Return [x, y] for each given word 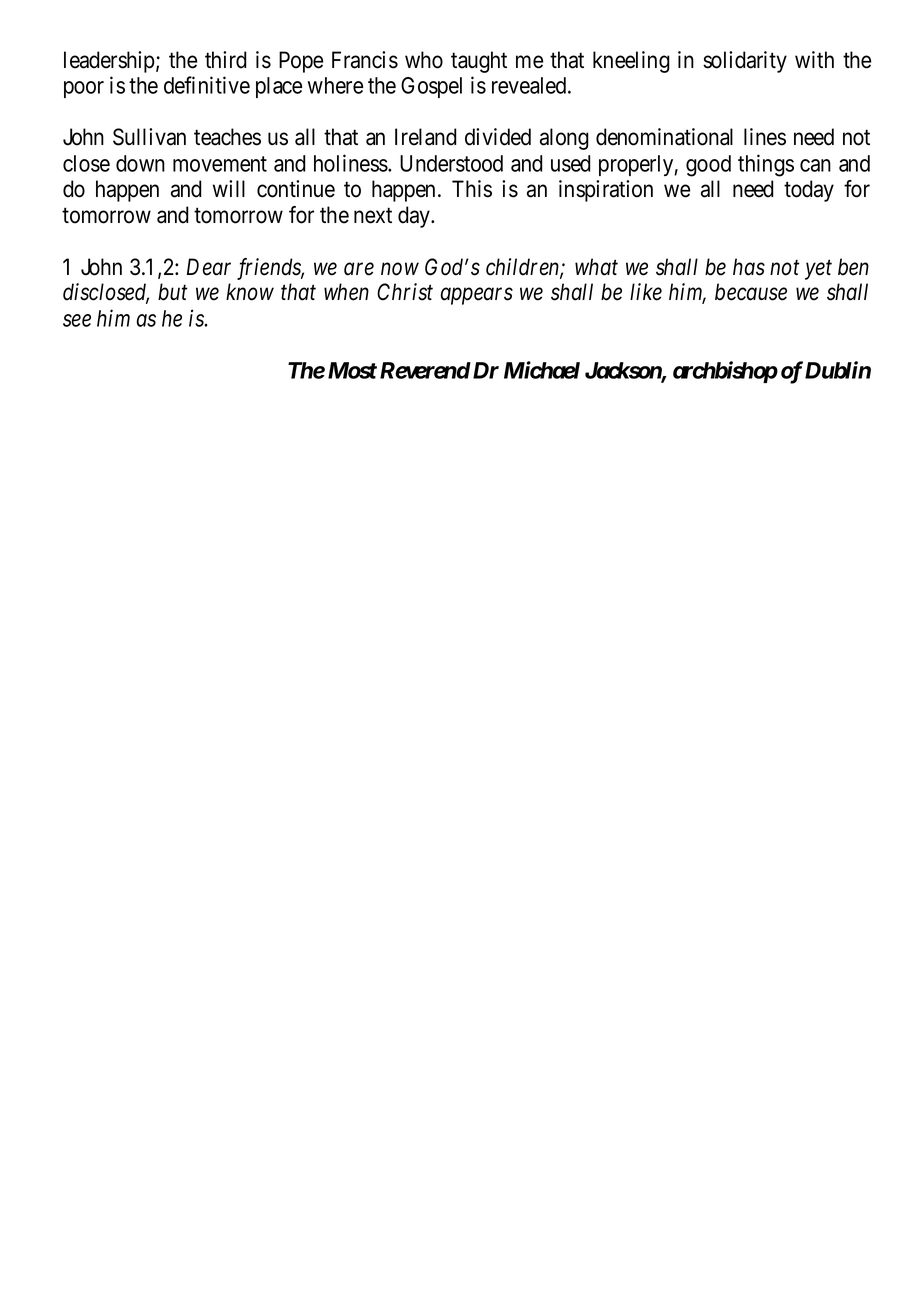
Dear [209, 267]
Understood [451, 163]
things [766, 165]
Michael [542, 370]
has [749, 267]
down [140, 163]
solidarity [745, 62]
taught [479, 62]
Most [352, 370]
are [359, 269]
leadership [109, 62]
